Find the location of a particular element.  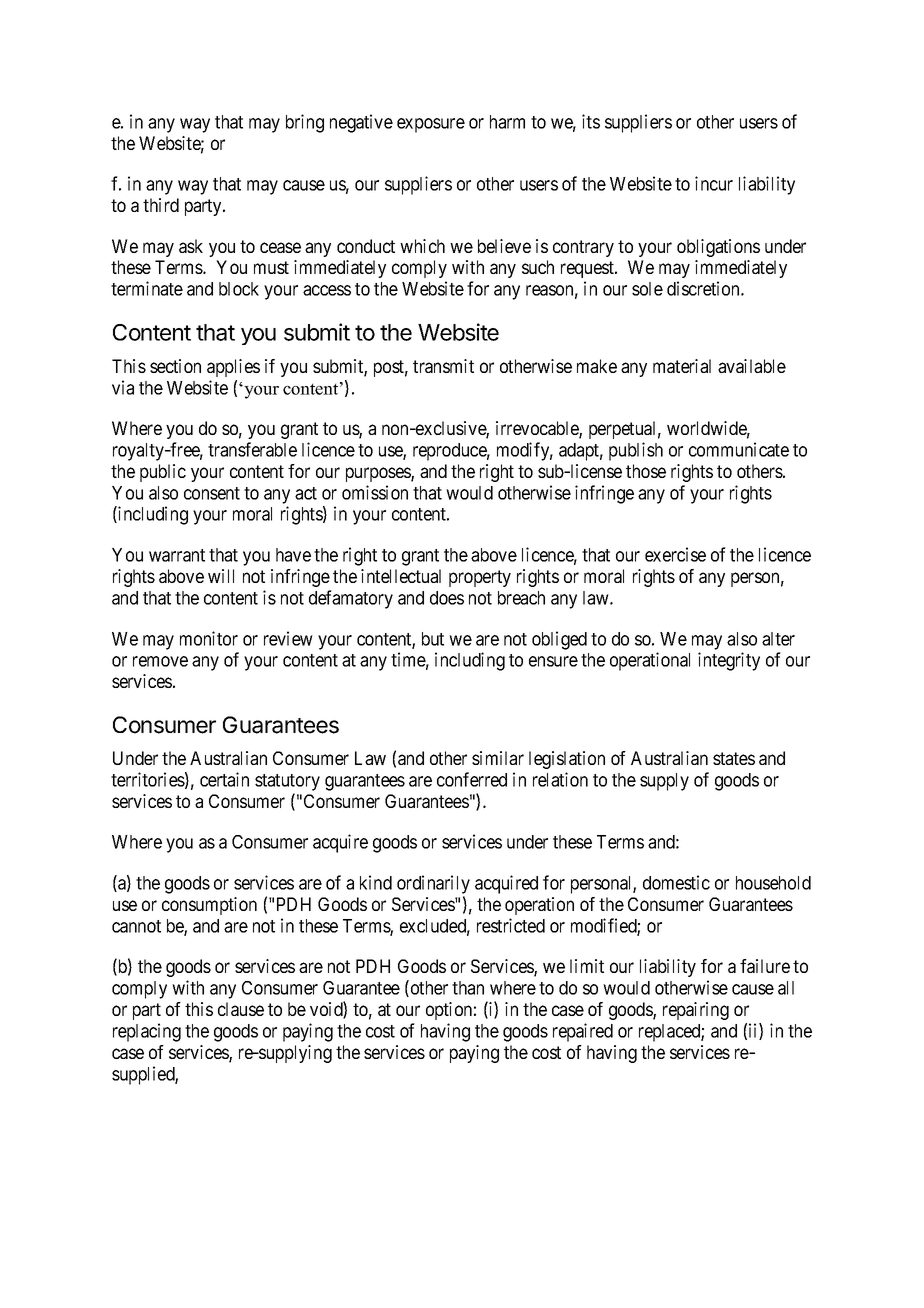

property is located at coordinates (480, 578).
